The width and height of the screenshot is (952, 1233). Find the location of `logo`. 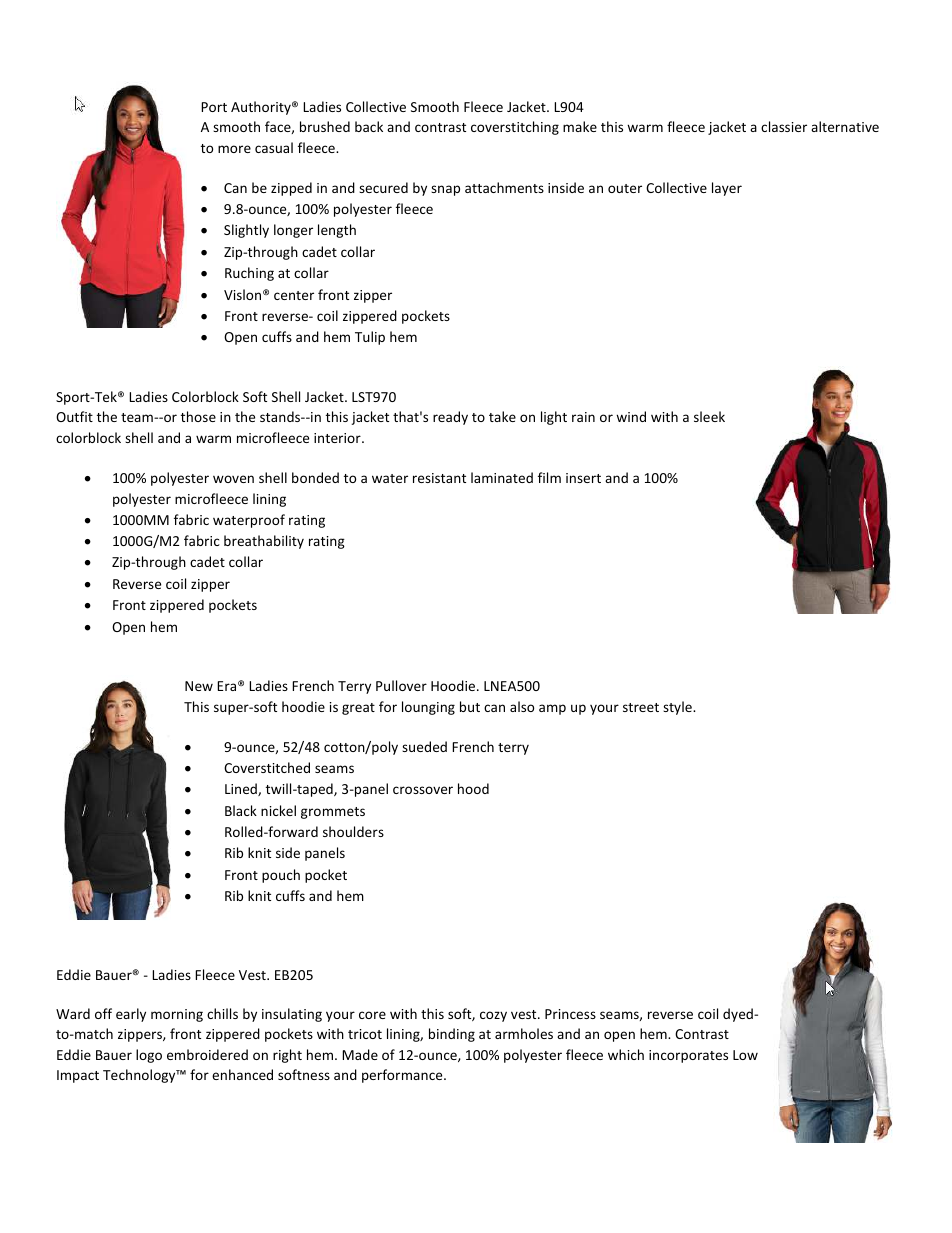

logo is located at coordinates (149, 1056).
